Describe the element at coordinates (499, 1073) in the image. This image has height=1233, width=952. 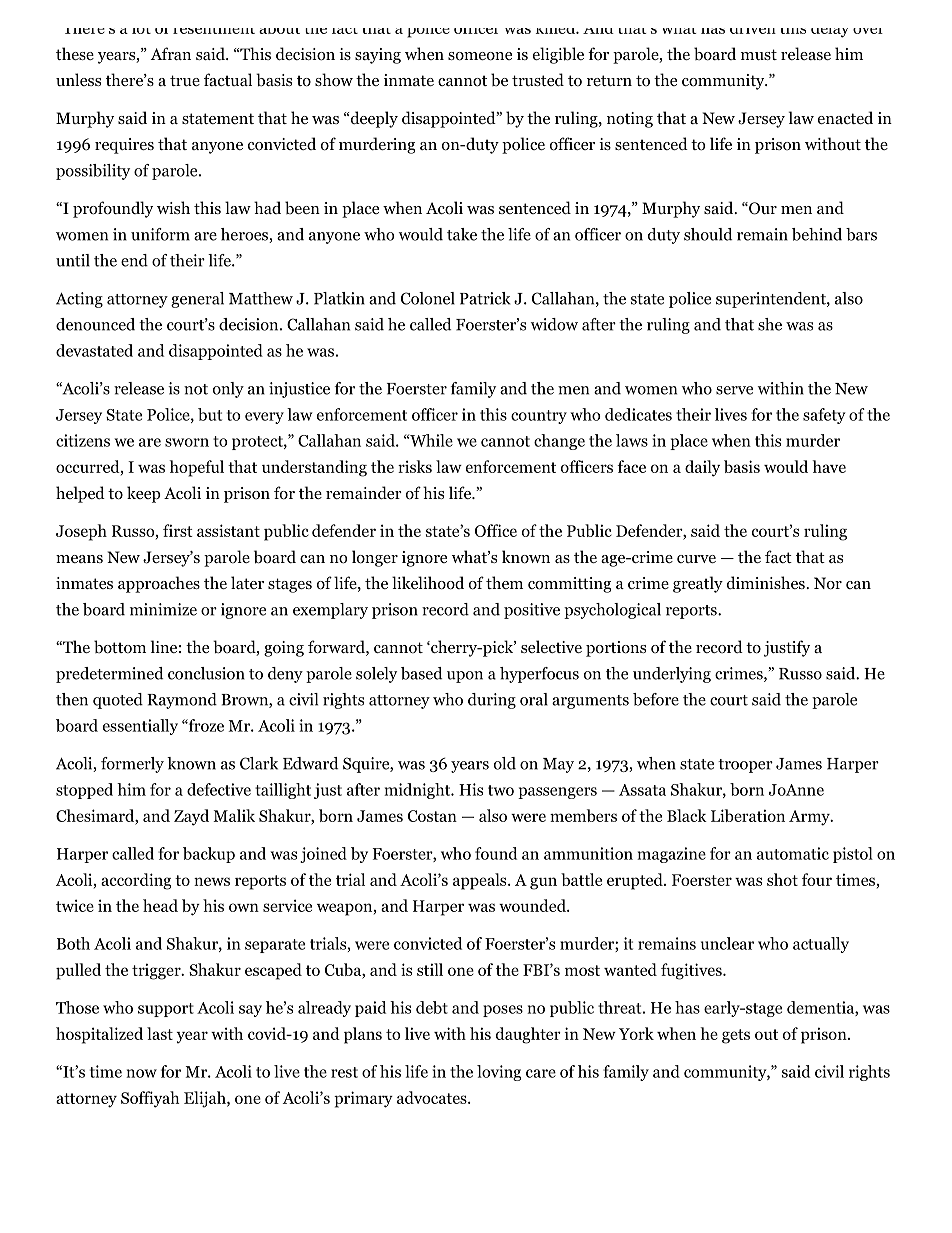
I see `loving` at that location.
